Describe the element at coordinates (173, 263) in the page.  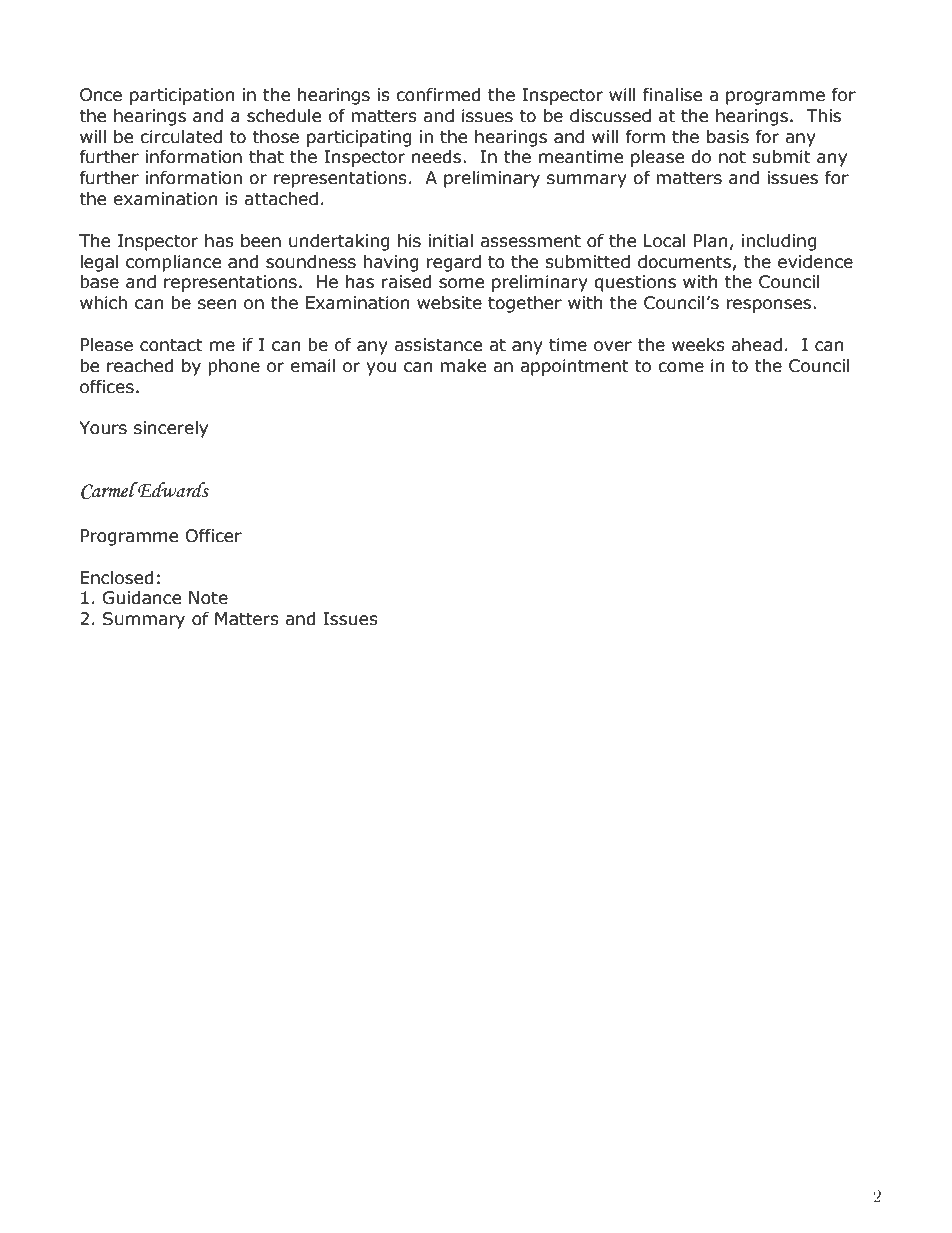
I see `compliance` at that location.
